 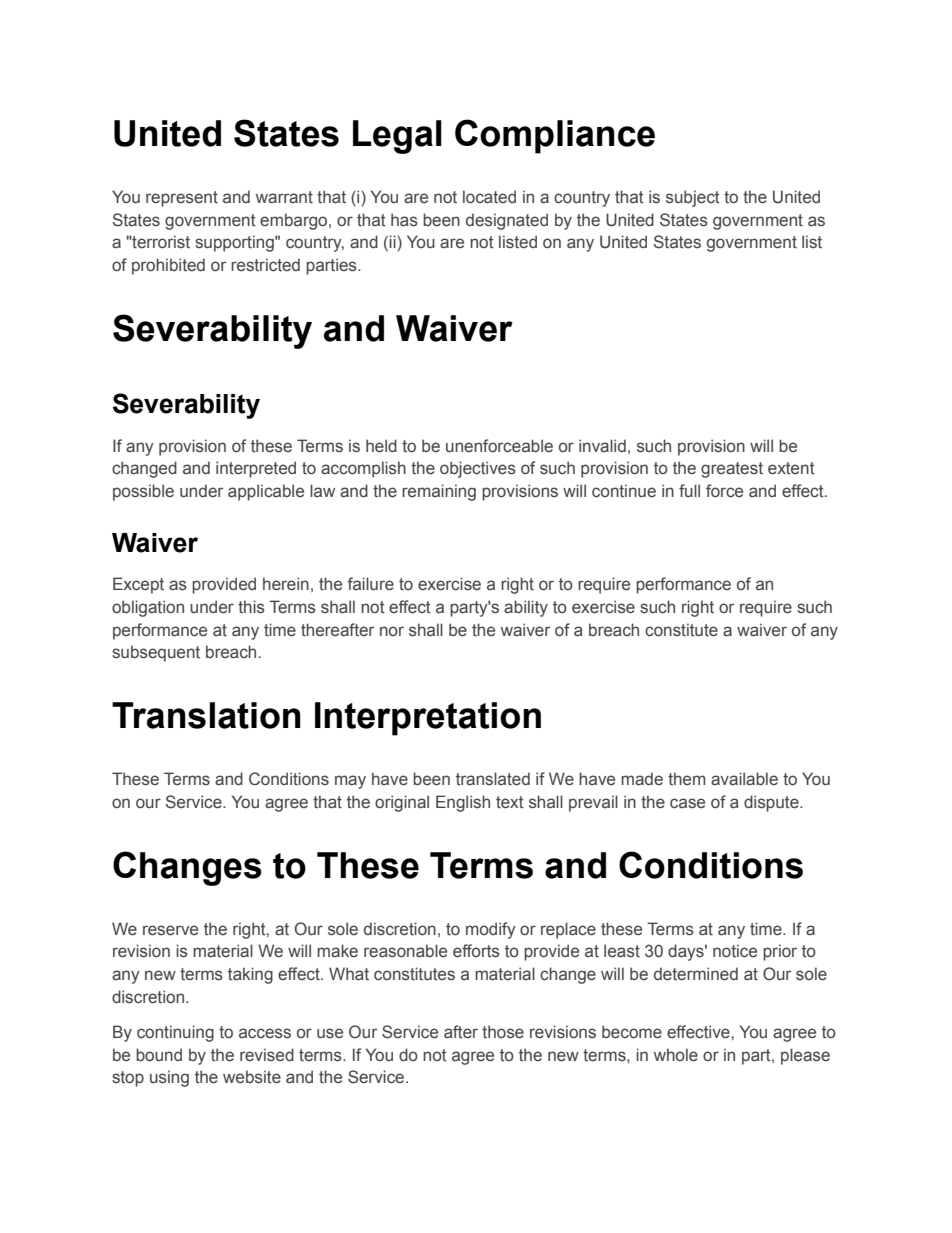 What do you see at coordinates (489, 197) in the image?
I see `located` at bounding box center [489, 197].
